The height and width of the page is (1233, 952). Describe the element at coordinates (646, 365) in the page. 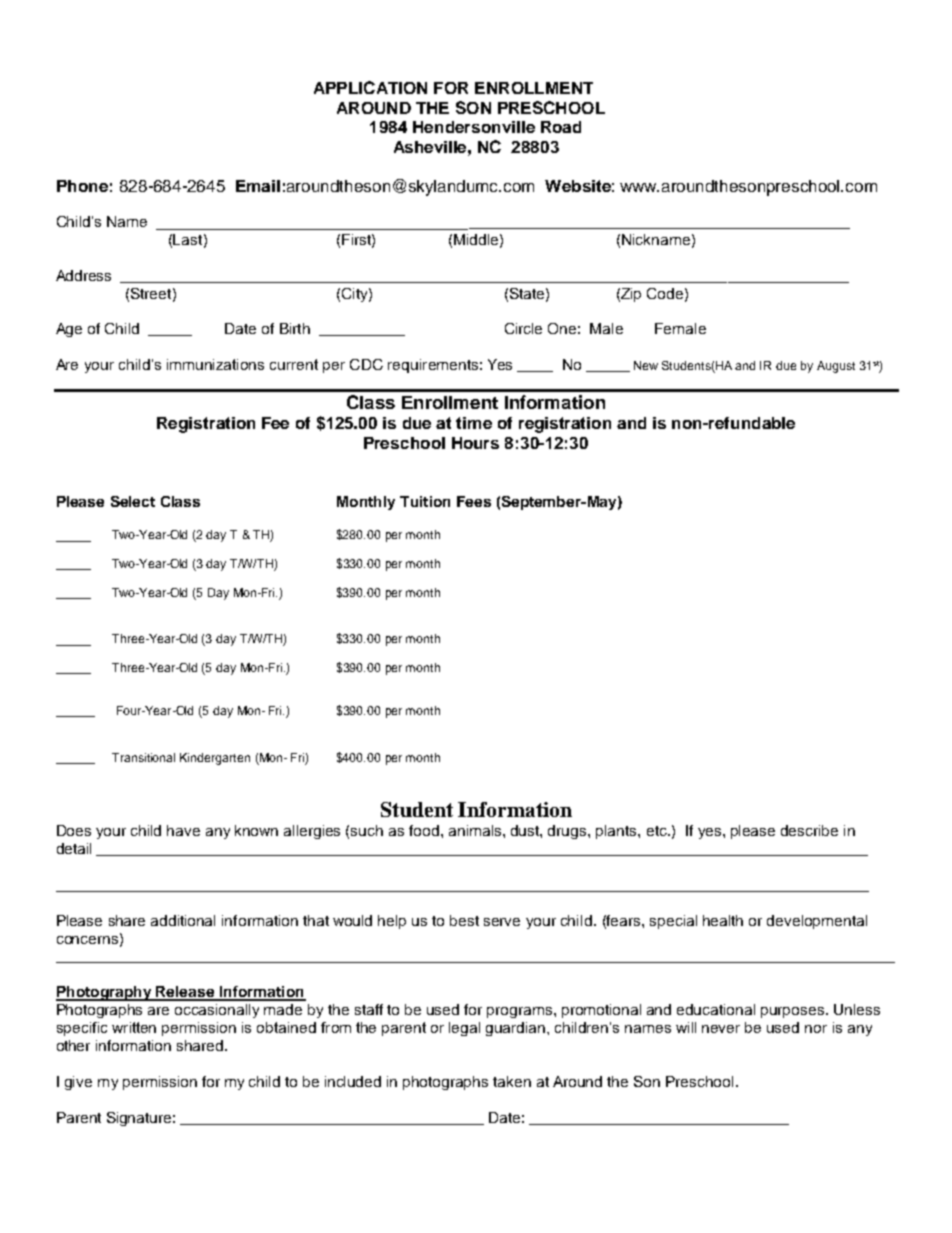

I see `New` at that location.
